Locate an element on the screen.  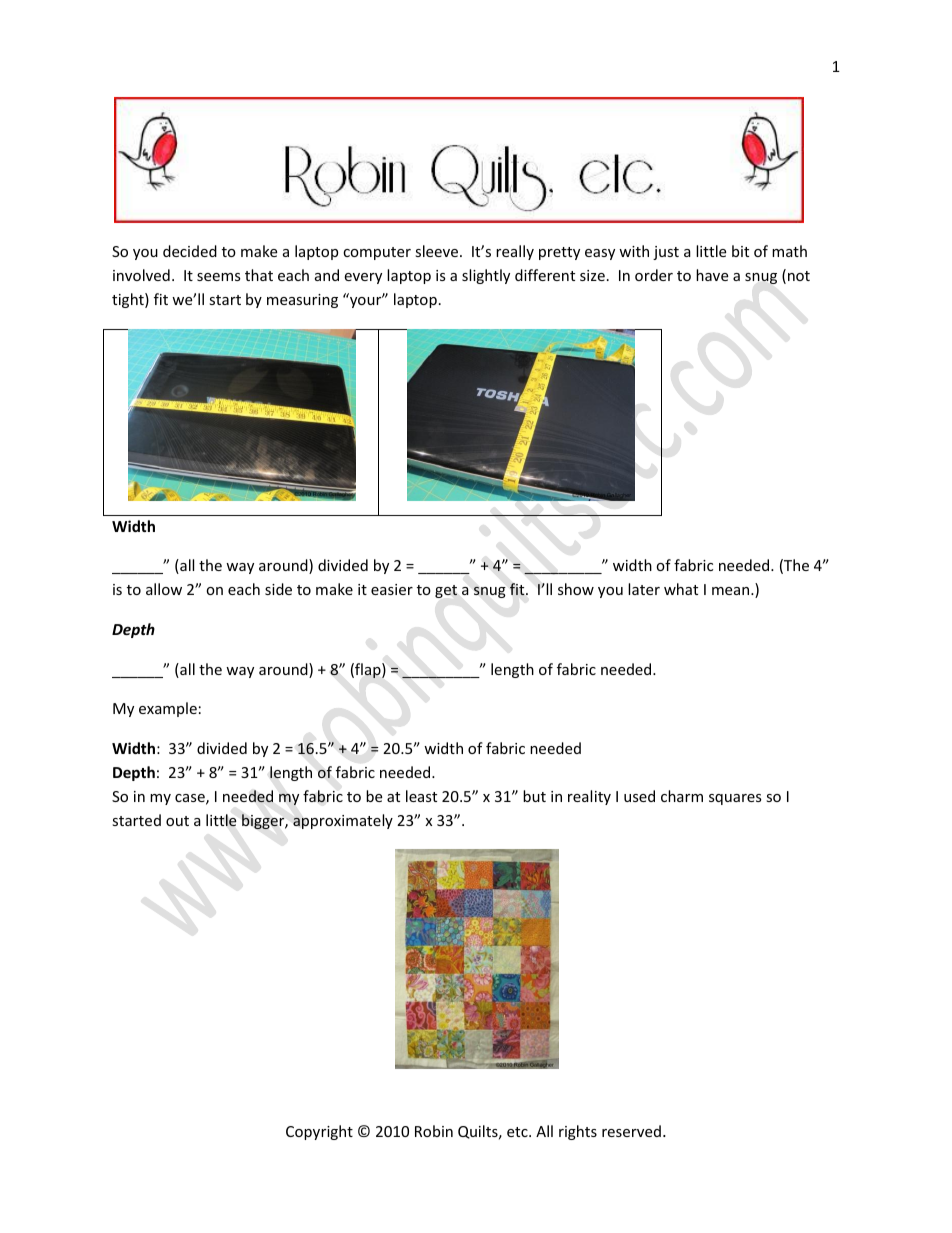
out is located at coordinates (177, 821).
